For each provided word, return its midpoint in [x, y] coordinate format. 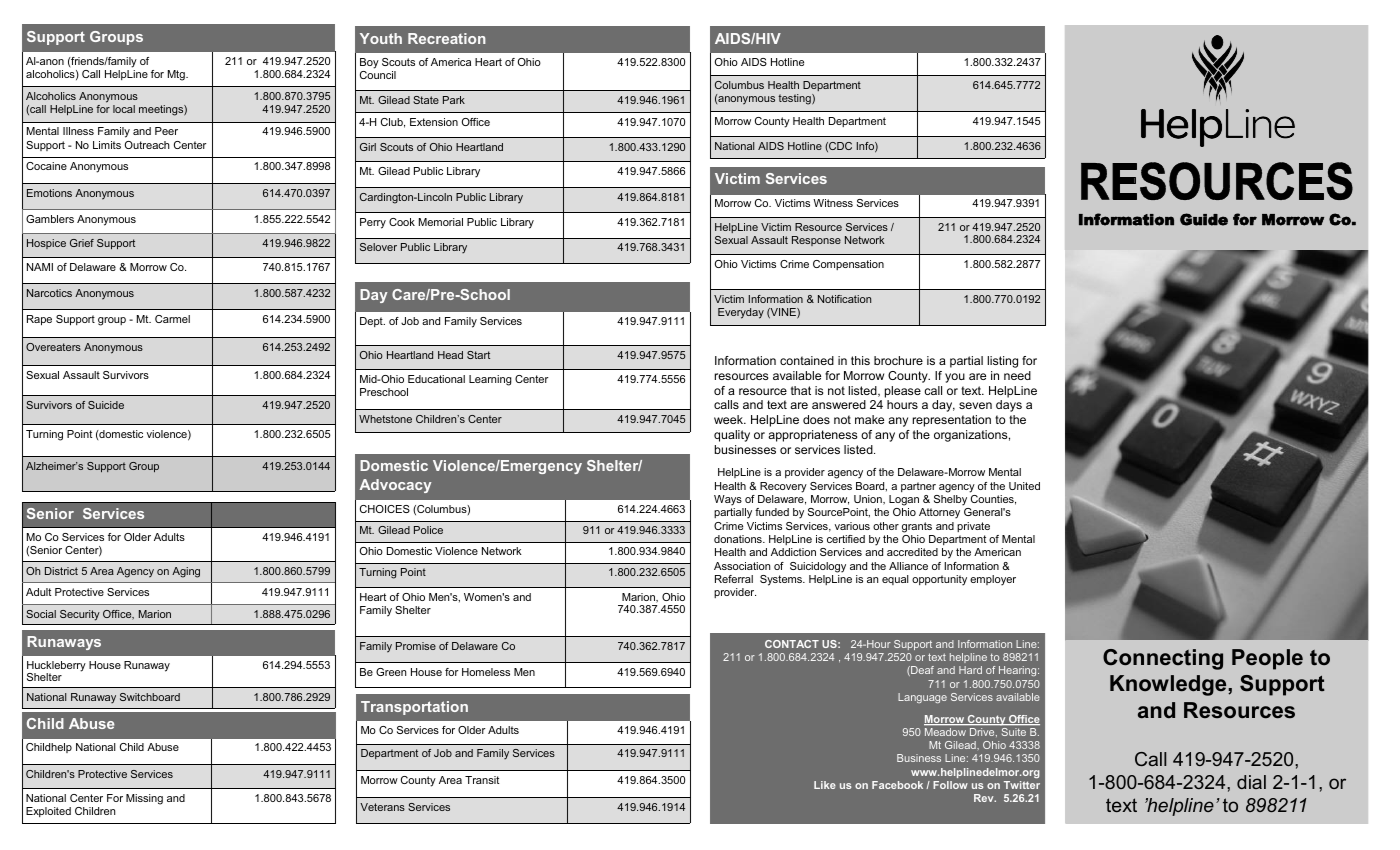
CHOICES [385, 509]
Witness [833, 203]
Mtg [177, 75]
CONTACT [792, 644]
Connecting [1163, 659]
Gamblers [50, 219]
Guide [1204, 219]
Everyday [741, 313]
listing [1002, 362]
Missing [144, 799]
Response [816, 241]
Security [80, 615]
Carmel [172, 319]
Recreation [447, 38]
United [1024, 486]
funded [772, 512]
